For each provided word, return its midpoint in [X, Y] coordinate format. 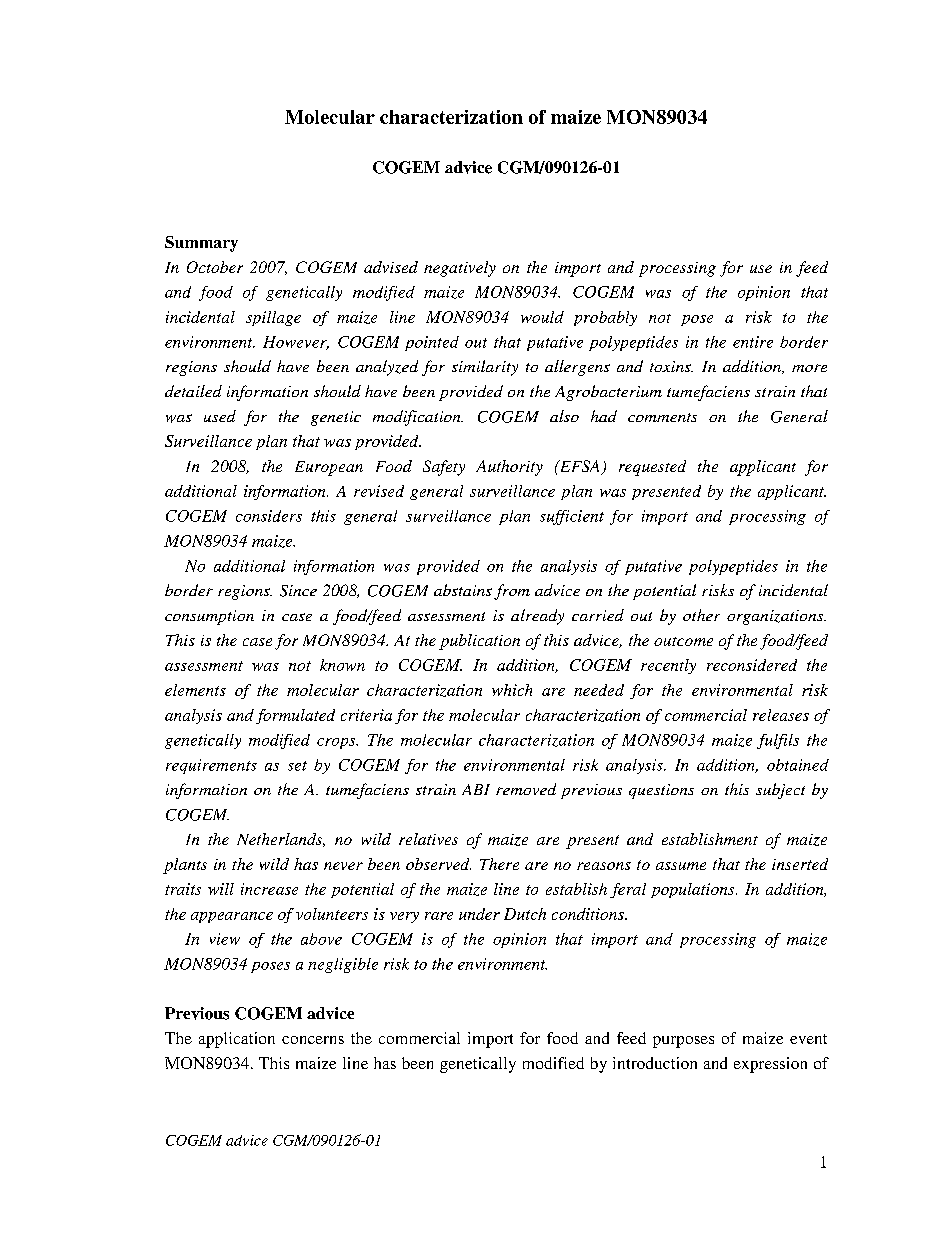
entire [753, 342]
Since [298, 591]
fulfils [778, 741]
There [499, 864]
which [512, 690]
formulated [295, 716]
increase [269, 889]
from [512, 592]
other [701, 615]
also [564, 416]
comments [662, 417]
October [215, 267]
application [237, 1040]
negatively [460, 269]
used [220, 416]
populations [694, 890]
